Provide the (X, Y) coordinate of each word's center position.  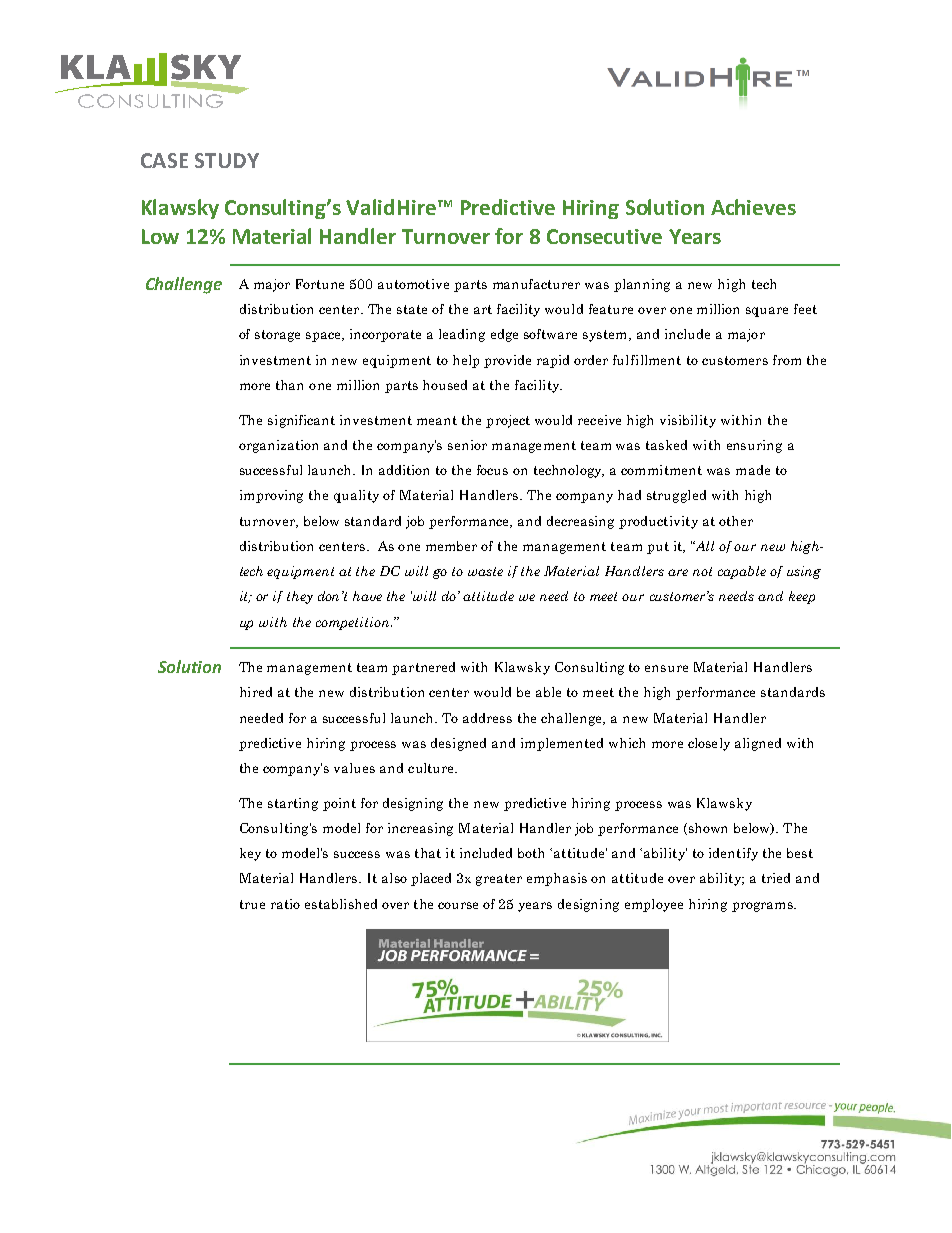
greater (499, 880)
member (451, 546)
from (787, 360)
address (487, 718)
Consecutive (604, 236)
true (252, 904)
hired (256, 692)
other (736, 521)
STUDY (227, 160)
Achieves (753, 207)
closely (709, 744)
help (466, 361)
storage (277, 336)
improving (271, 496)
